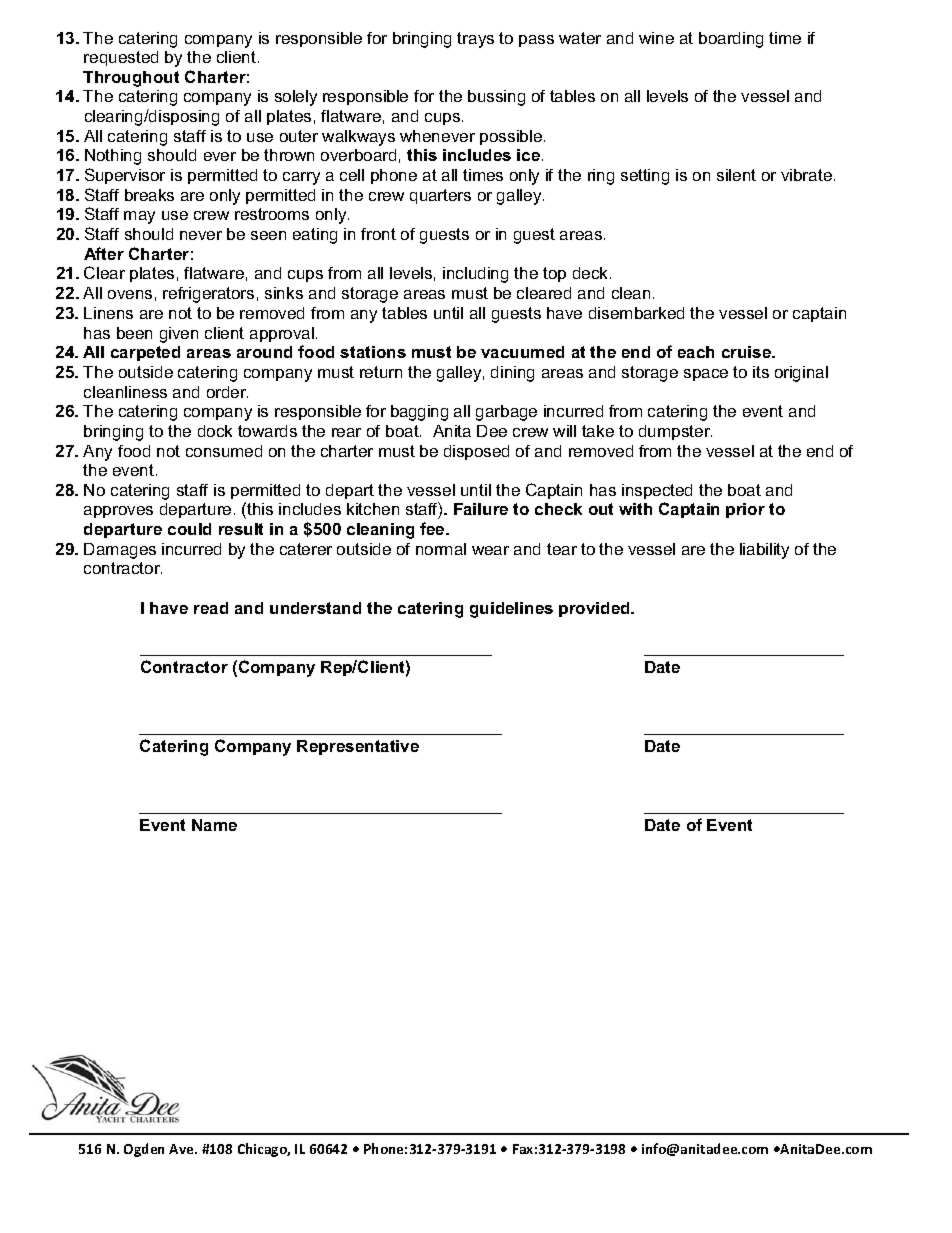  I want to click on Ogden, so click(144, 1150).
